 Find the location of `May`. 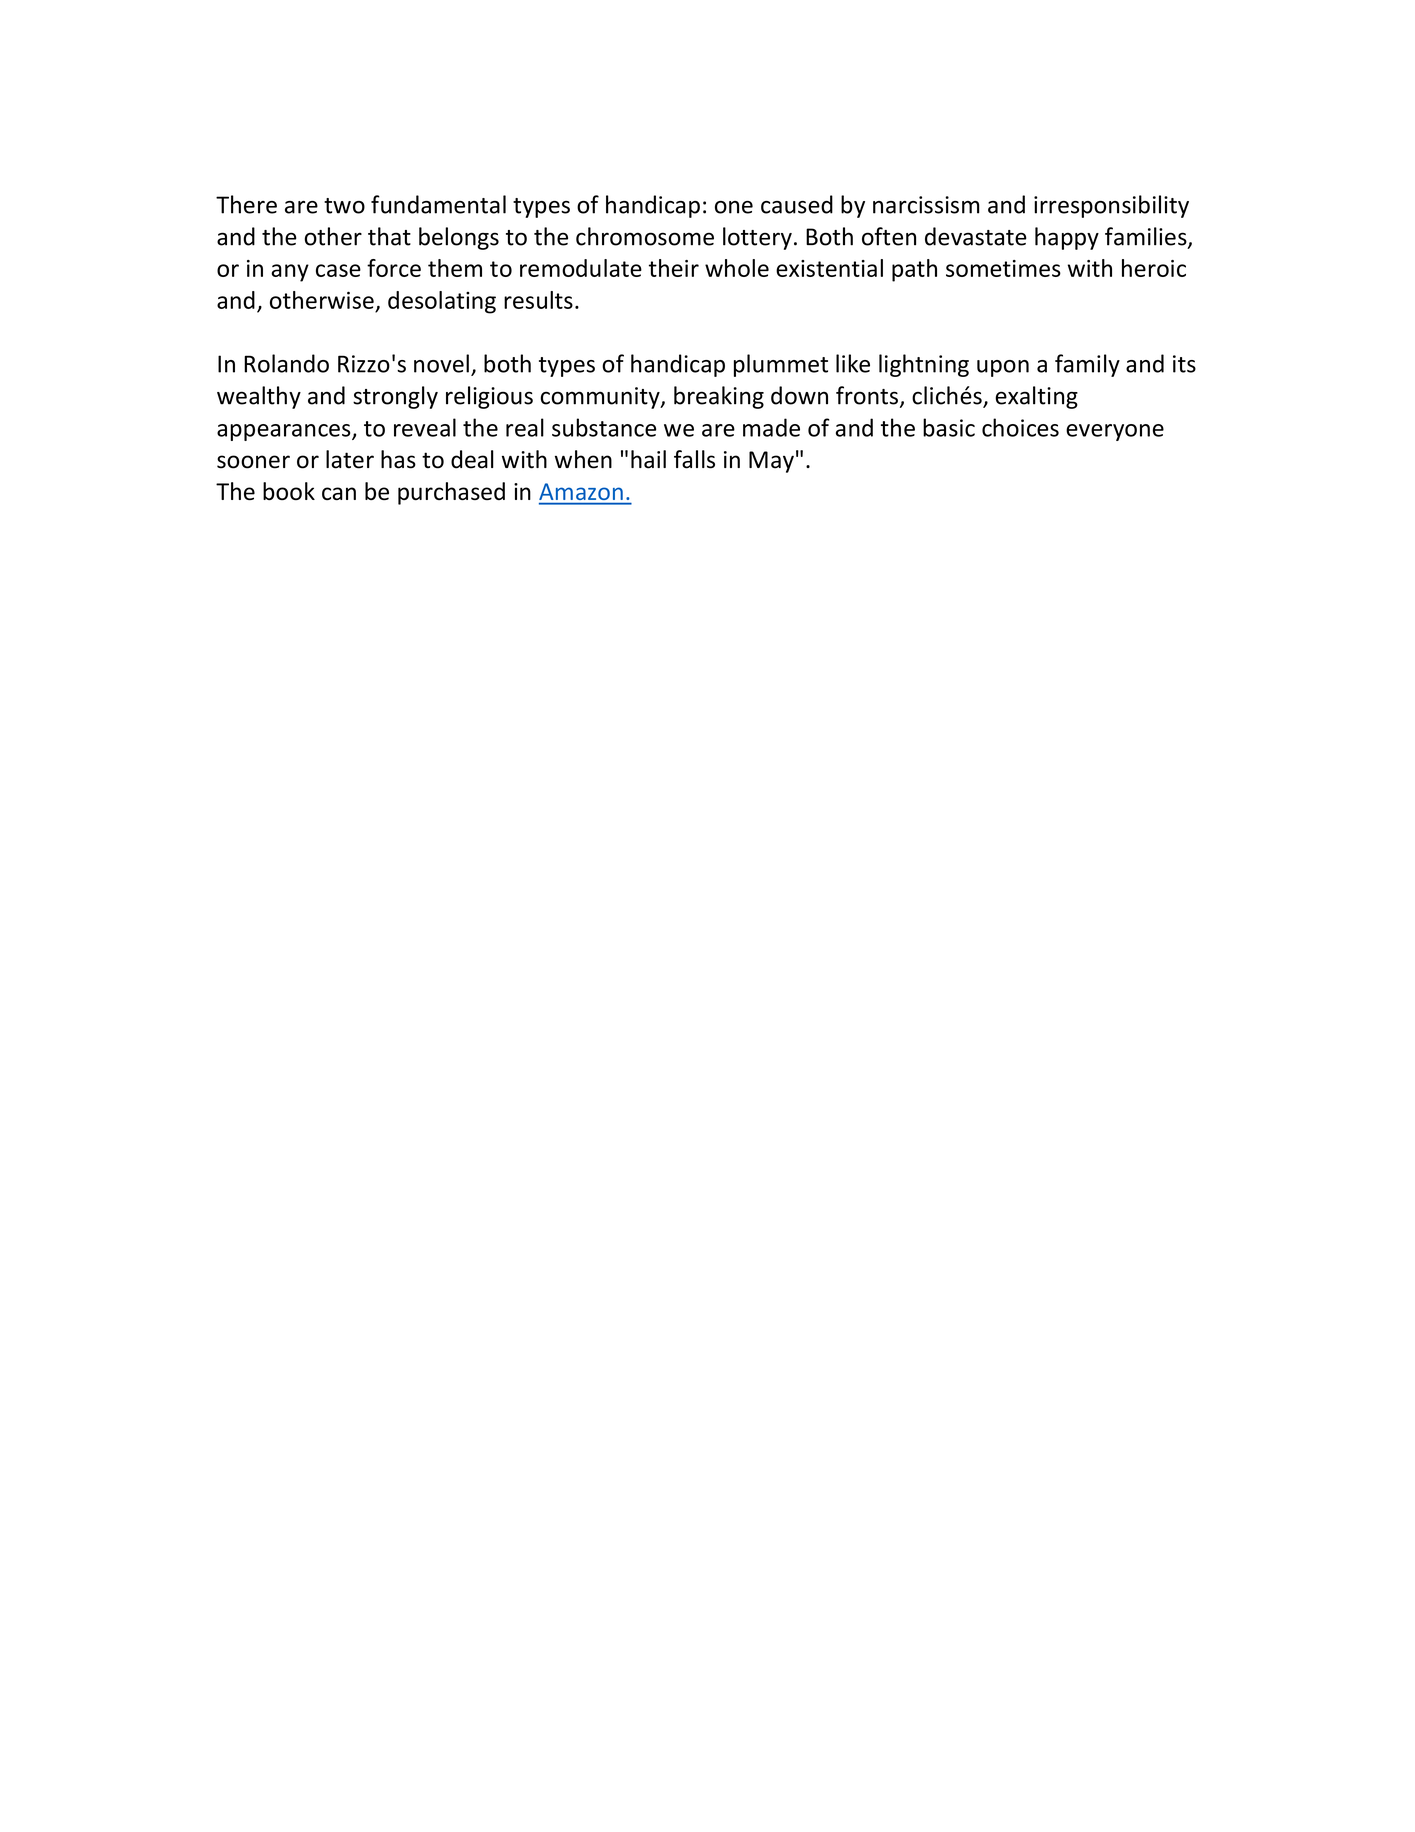

May is located at coordinates (771, 462).
